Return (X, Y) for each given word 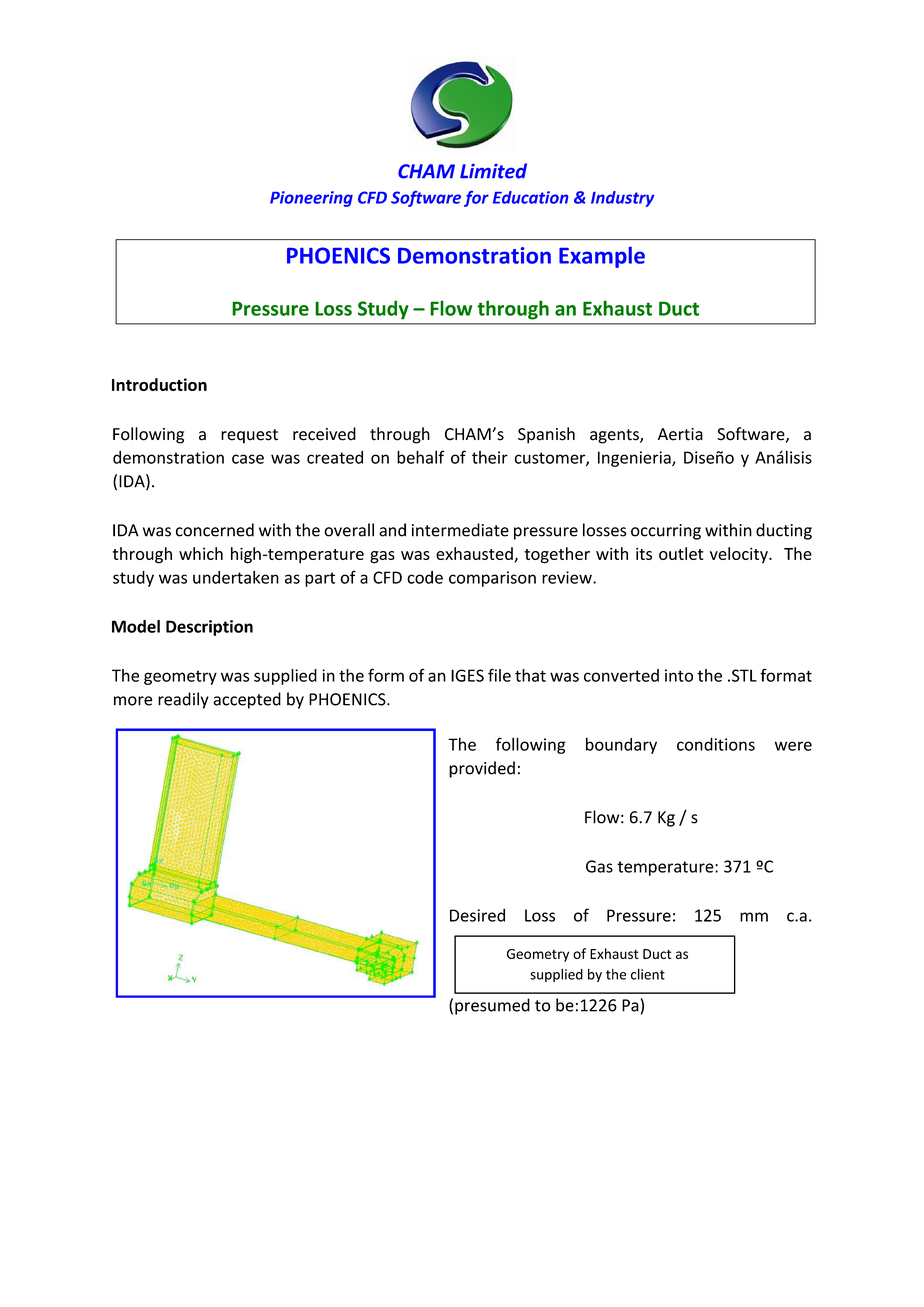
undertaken (236, 577)
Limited (493, 171)
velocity (740, 555)
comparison (492, 579)
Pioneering (311, 199)
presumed (492, 1006)
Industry (622, 199)
